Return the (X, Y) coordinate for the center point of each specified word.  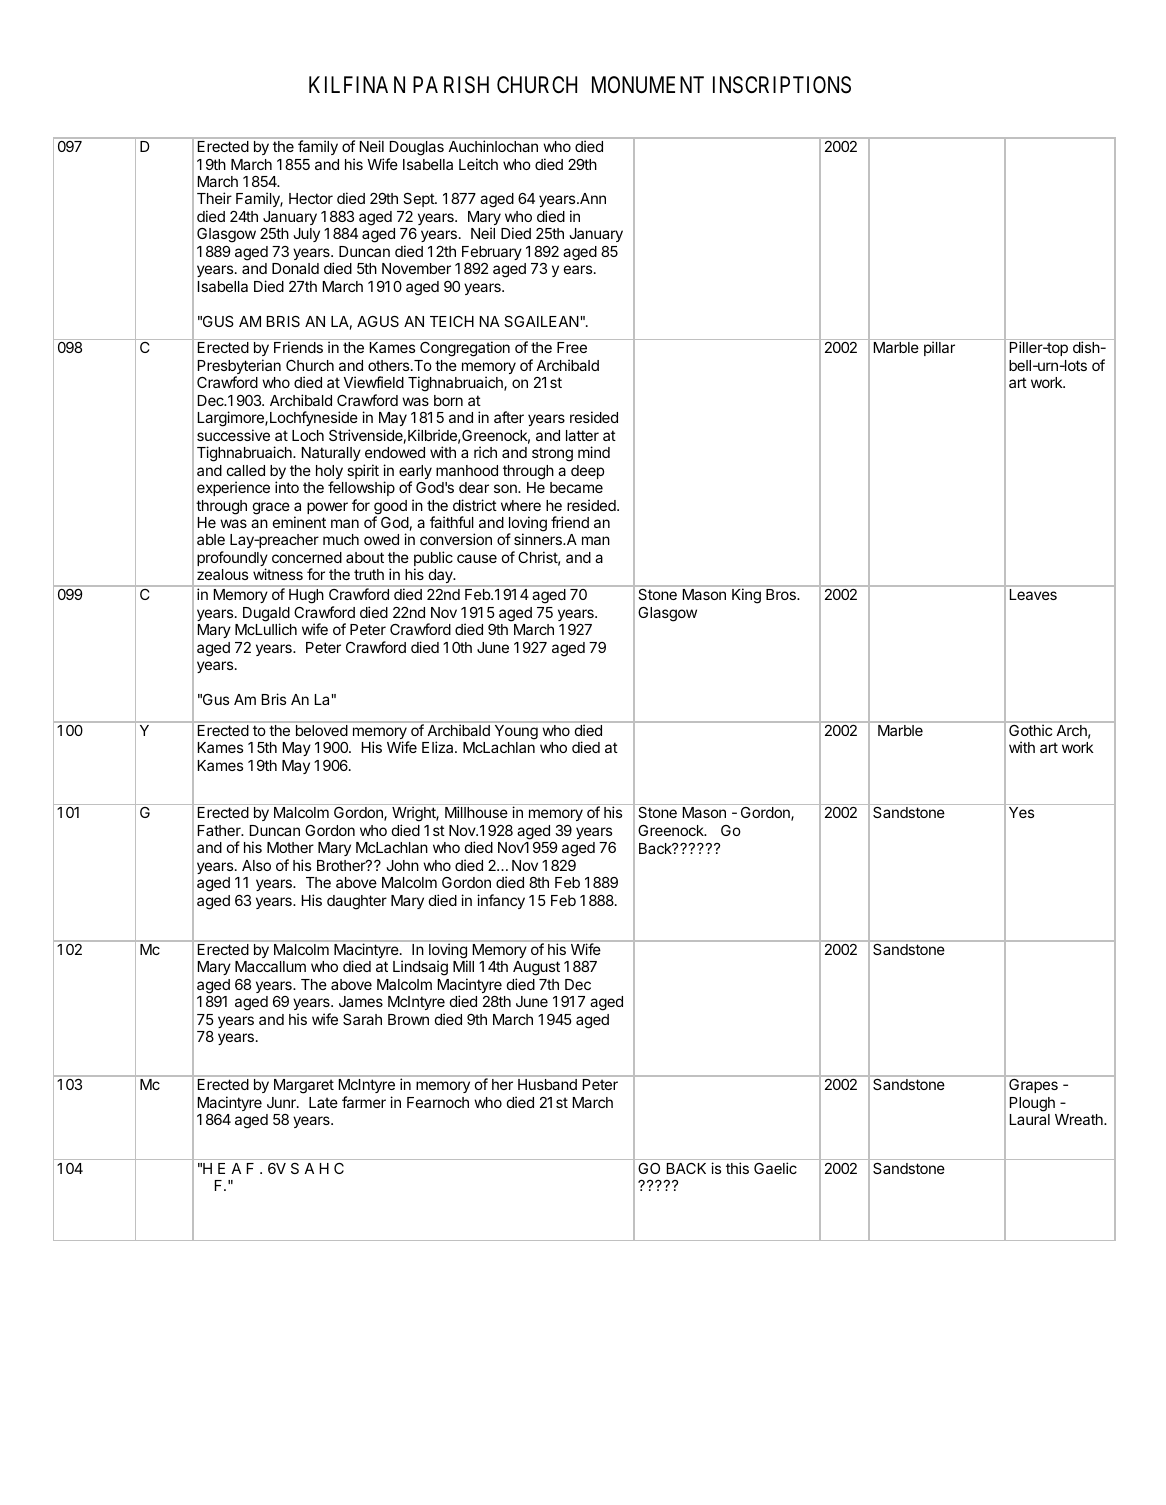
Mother (290, 847)
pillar (939, 348)
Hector (311, 198)
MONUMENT (648, 85)
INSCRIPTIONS (782, 85)
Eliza (439, 747)
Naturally (331, 454)
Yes (1021, 812)
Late (323, 1102)
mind (594, 452)
